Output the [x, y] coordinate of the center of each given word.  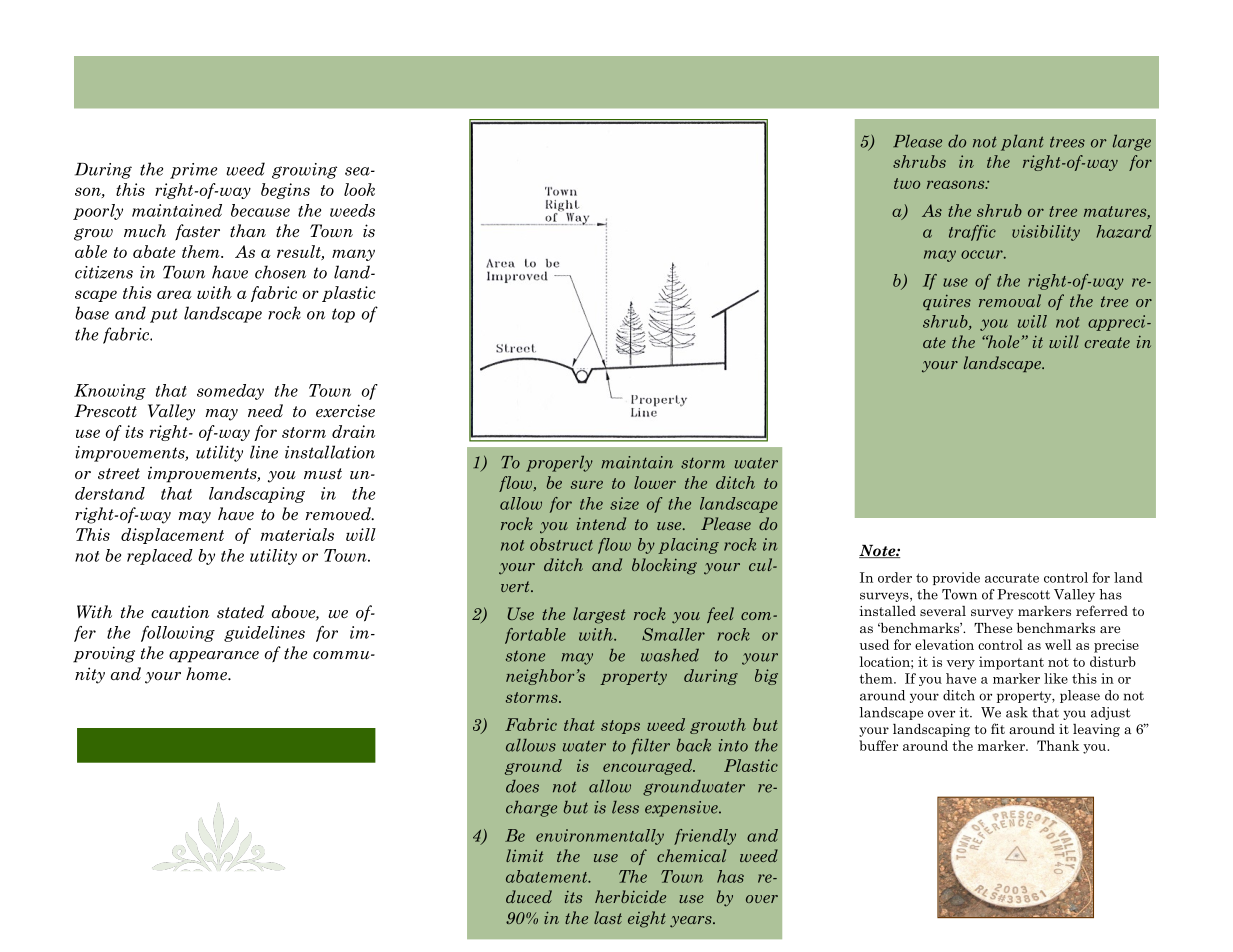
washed [670, 655]
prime [193, 171]
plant [1022, 143]
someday [230, 392]
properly [559, 464]
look [359, 189]
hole [1004, 341]
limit [524, 855]
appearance [214, 657]
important [1011, 663]
